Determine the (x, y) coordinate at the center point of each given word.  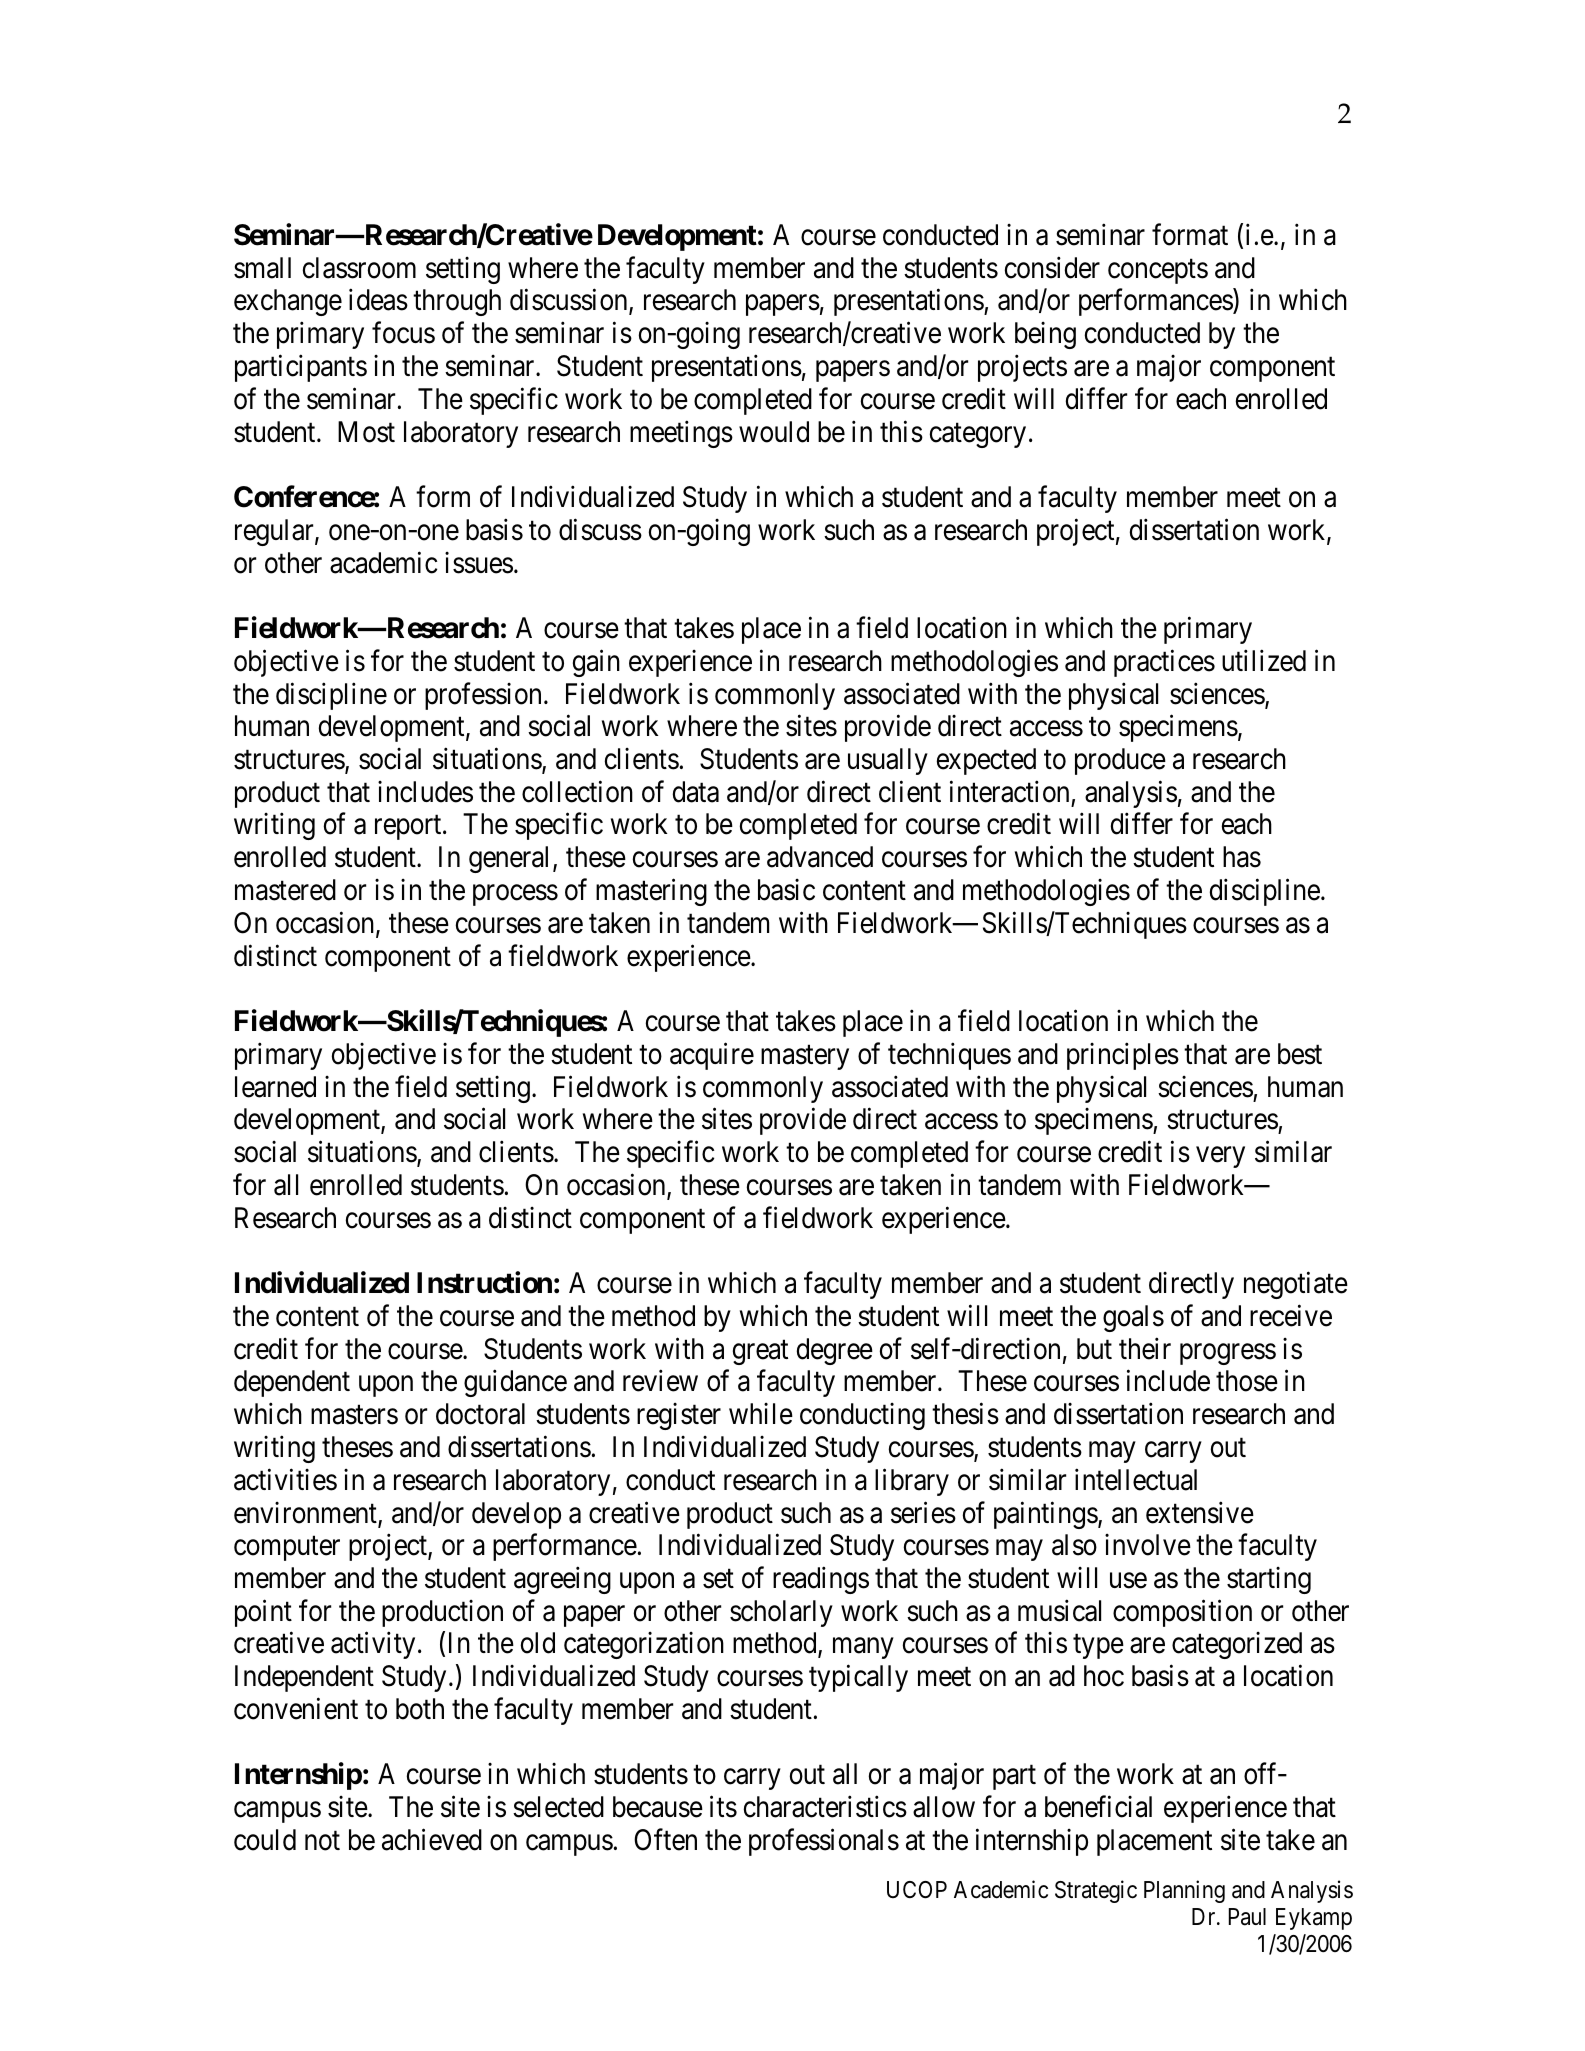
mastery (805, 1057)
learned (275, 1087)
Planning (1184, 1891)
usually (888, 761)
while (761, 1414)
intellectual (1136, 1479)
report (409, 828)
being (1045, 335)
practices (1164, 663)
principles (1123, 1056)
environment (306, 1514)
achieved (432, 1840)
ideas (378, 300)
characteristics (825, 1807)
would (774, 432)
